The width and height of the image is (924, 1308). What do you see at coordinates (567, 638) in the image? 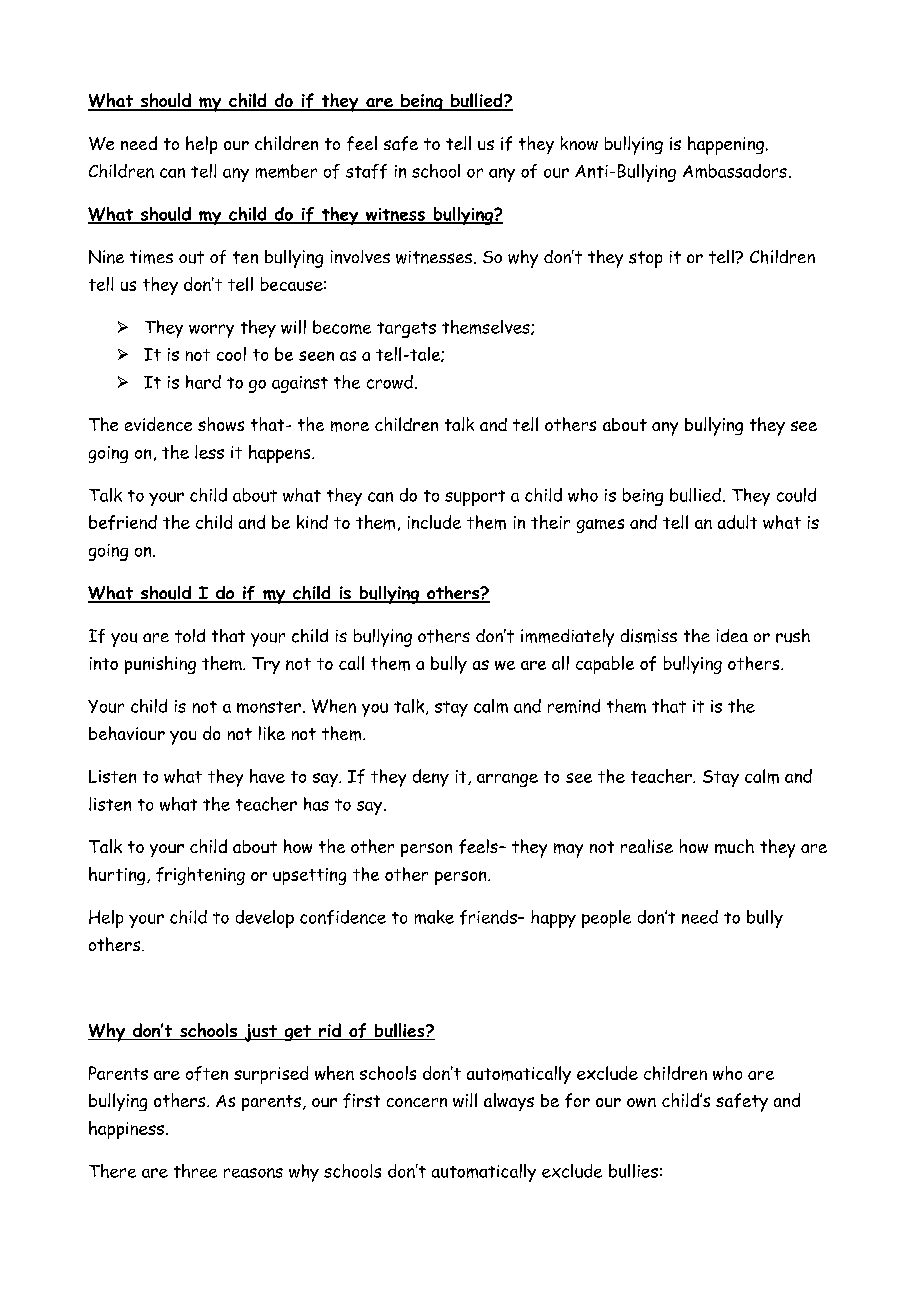
I see `immediately` at bounding box center [567, 638].
